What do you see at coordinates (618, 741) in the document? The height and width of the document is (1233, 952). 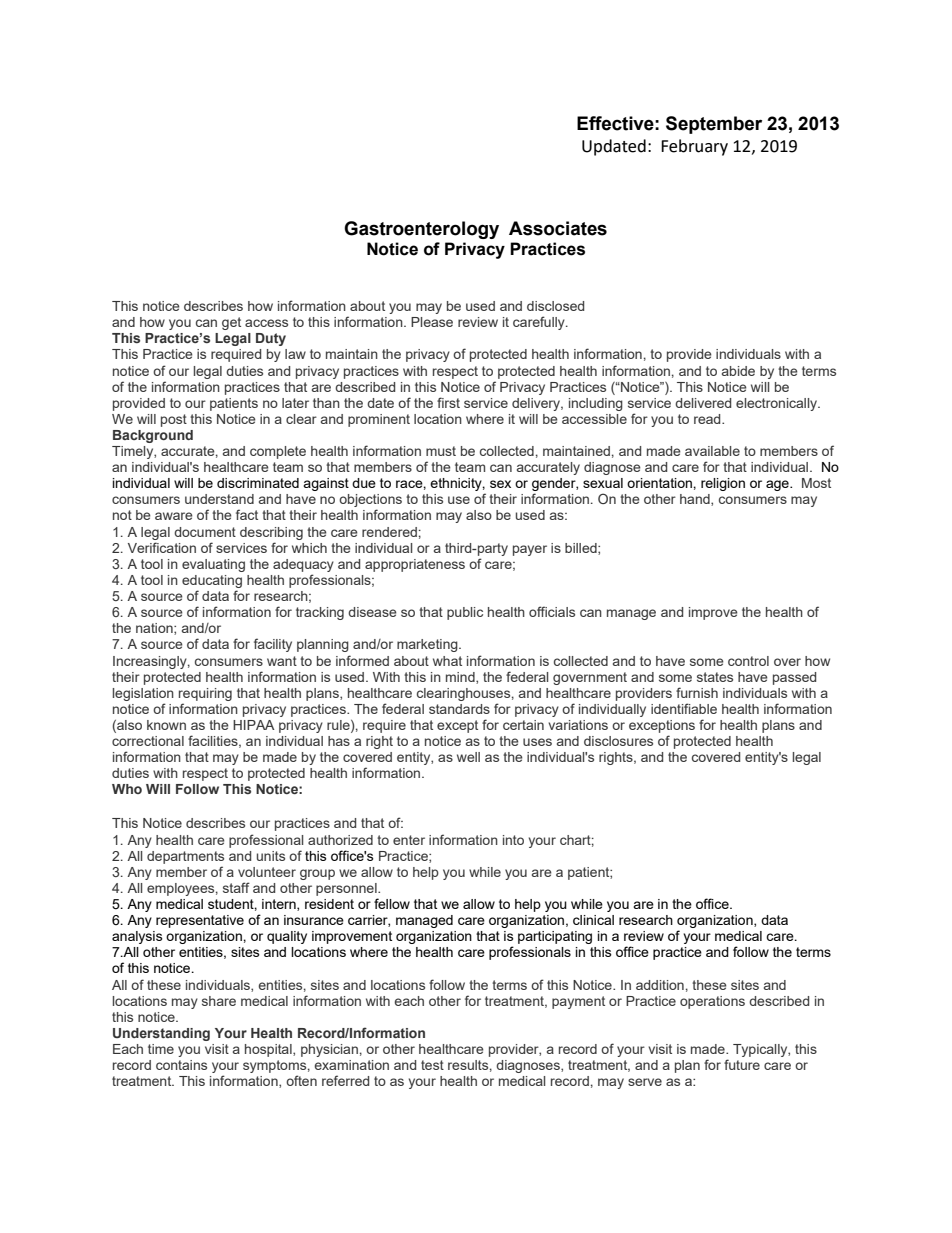 I see `disclosures` at bounding box center [618, 741].
